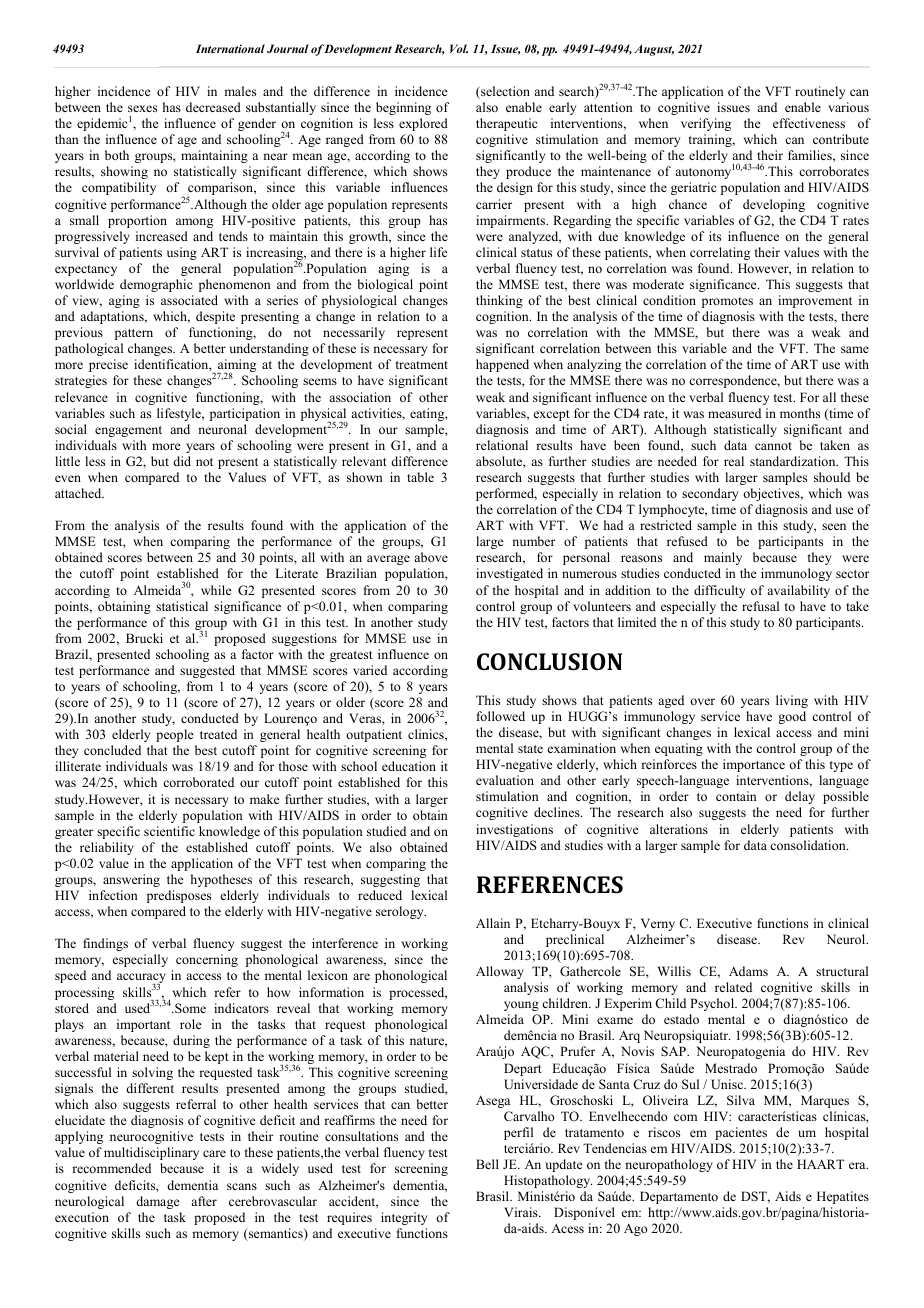 Image resolution: width=924 pixels, height=1308 pixels. I want to click on sexes, so click(142, 108).
